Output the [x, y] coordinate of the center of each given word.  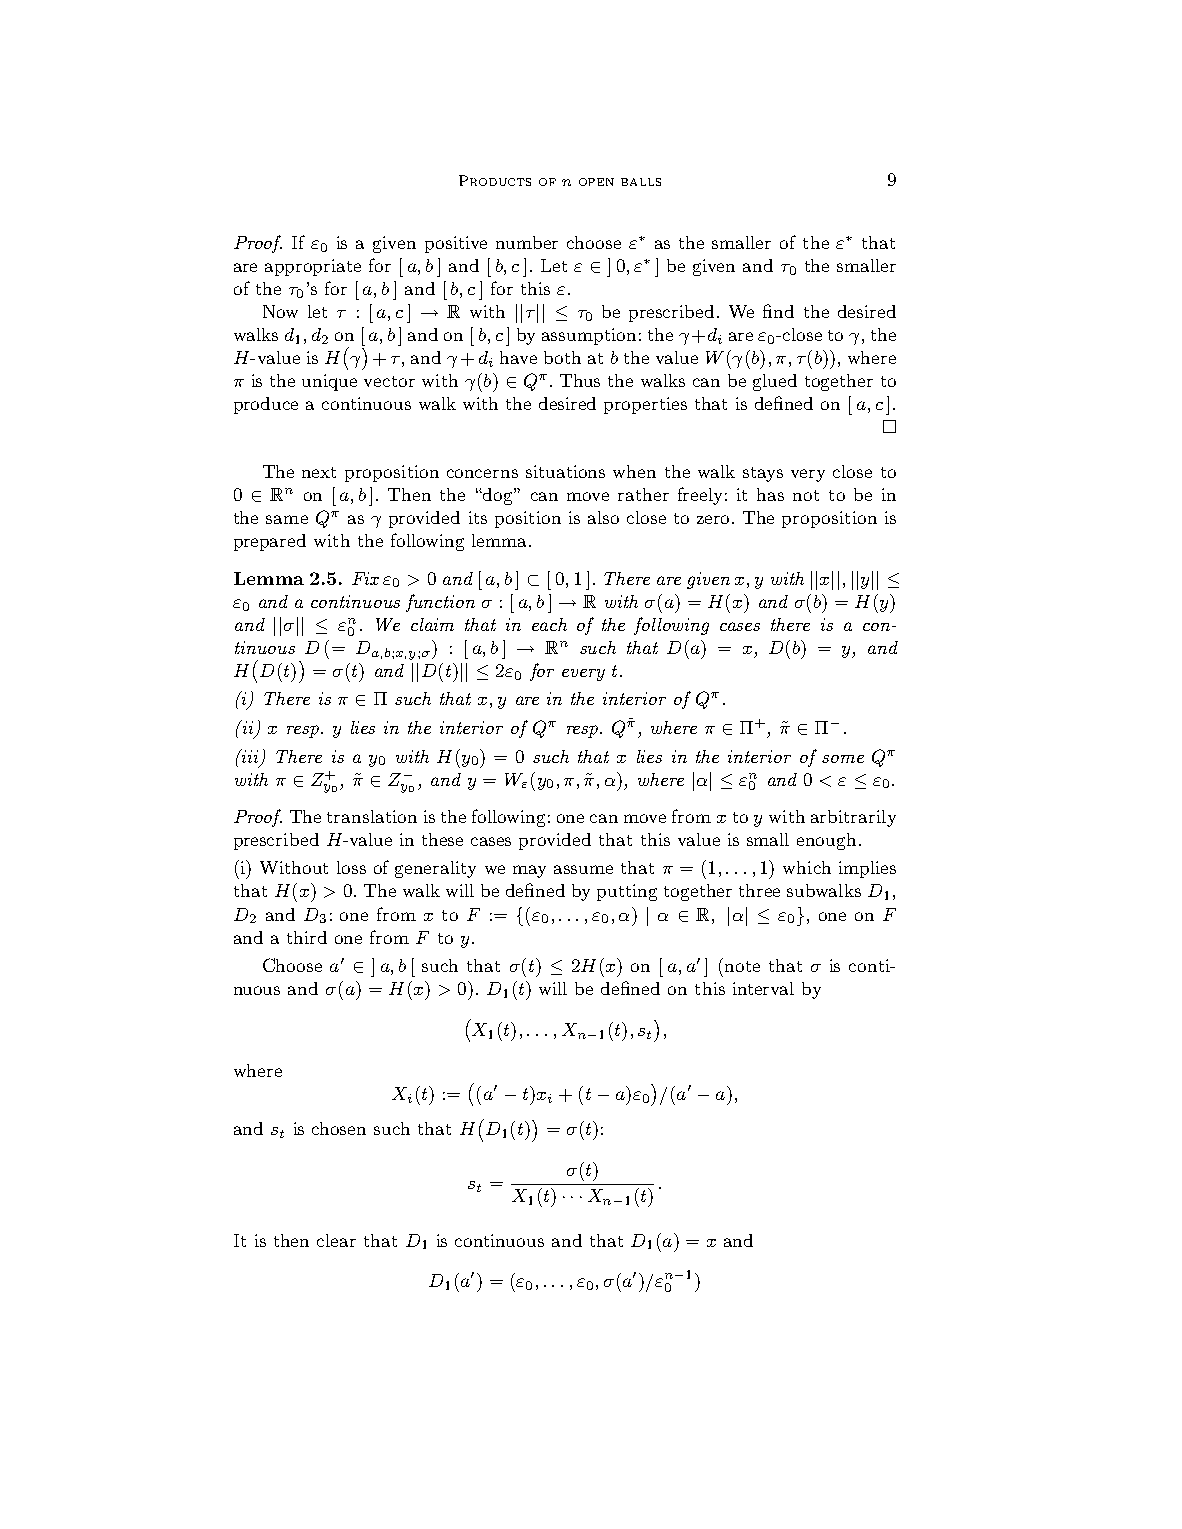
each [549, 624]
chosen [339, 1128]
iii [249, 756]
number [527, 242]
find [778, 311]
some [843, 759]
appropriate [313, 267]
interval [763, 988]
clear [336, 1240]
